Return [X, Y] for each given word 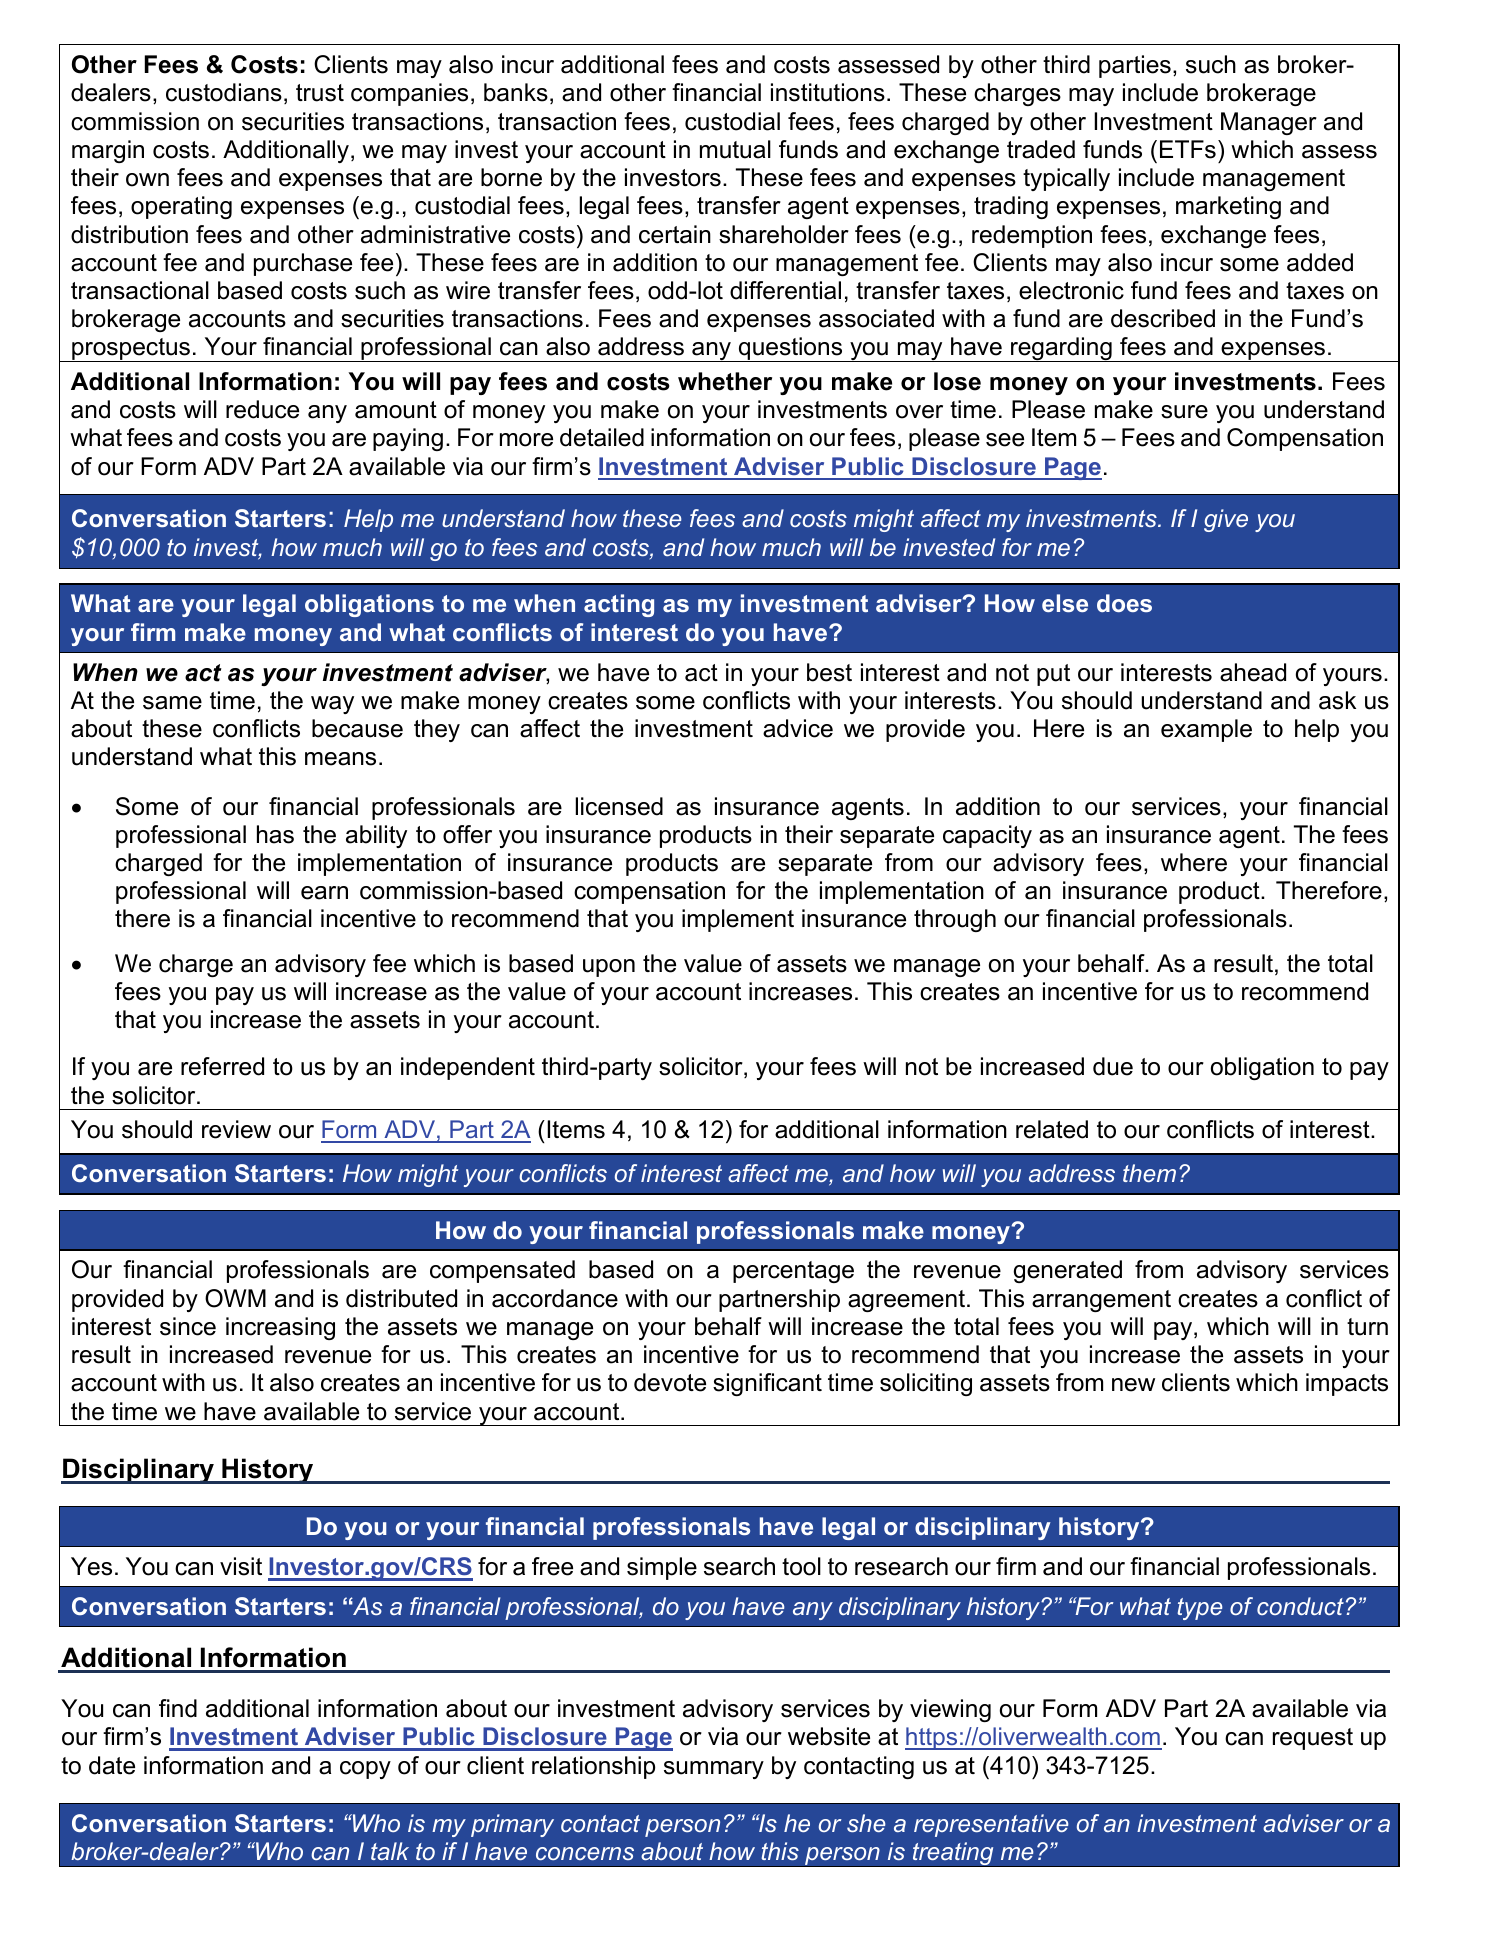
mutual [735, 149]
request [1313, 1739]
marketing [1228, 207]
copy [365, 1770]
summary [714, 1770]
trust [320, 93]
